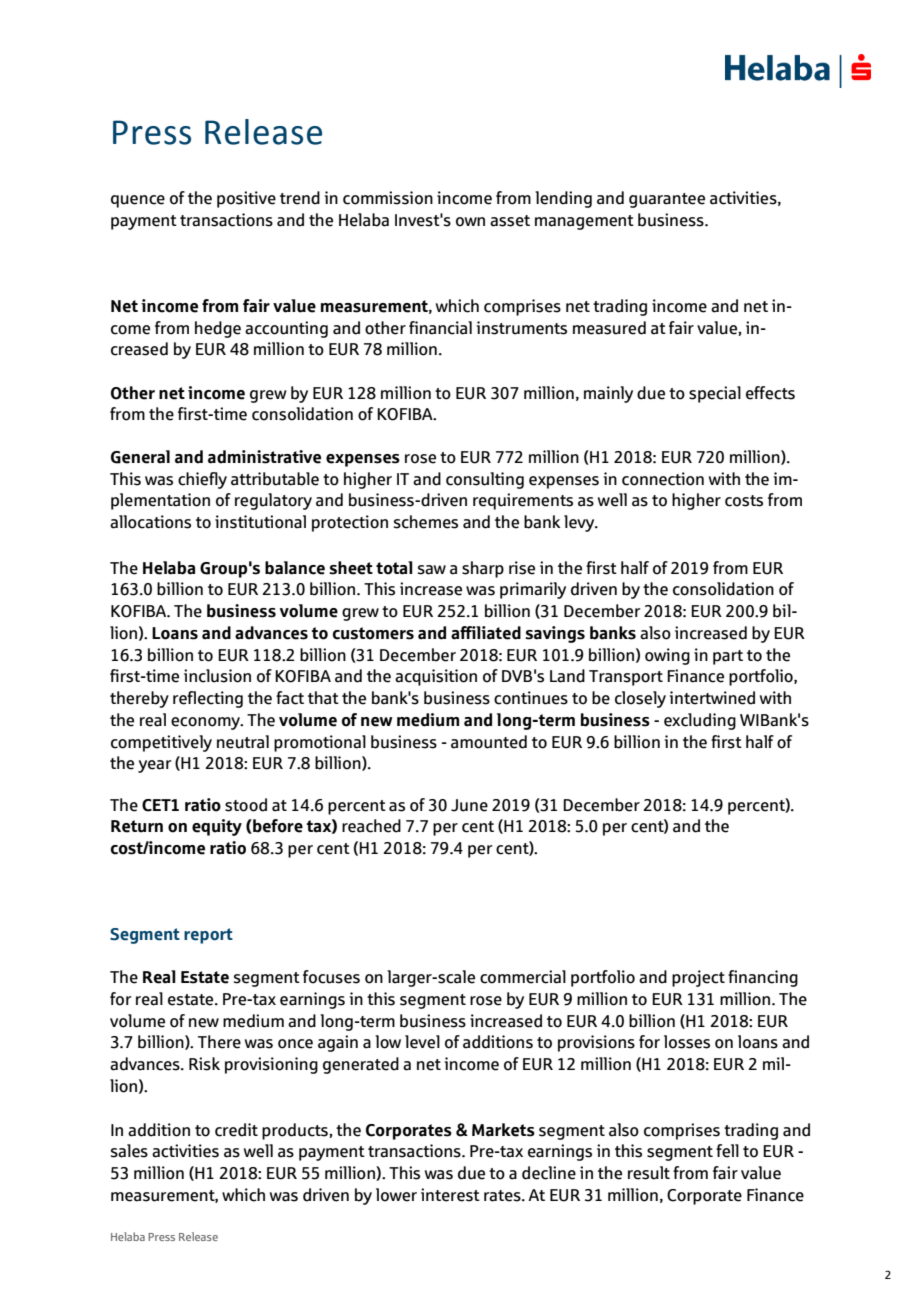  Describe the element at coordinates (426, 522) in the image. I see `schemes` at that location.
